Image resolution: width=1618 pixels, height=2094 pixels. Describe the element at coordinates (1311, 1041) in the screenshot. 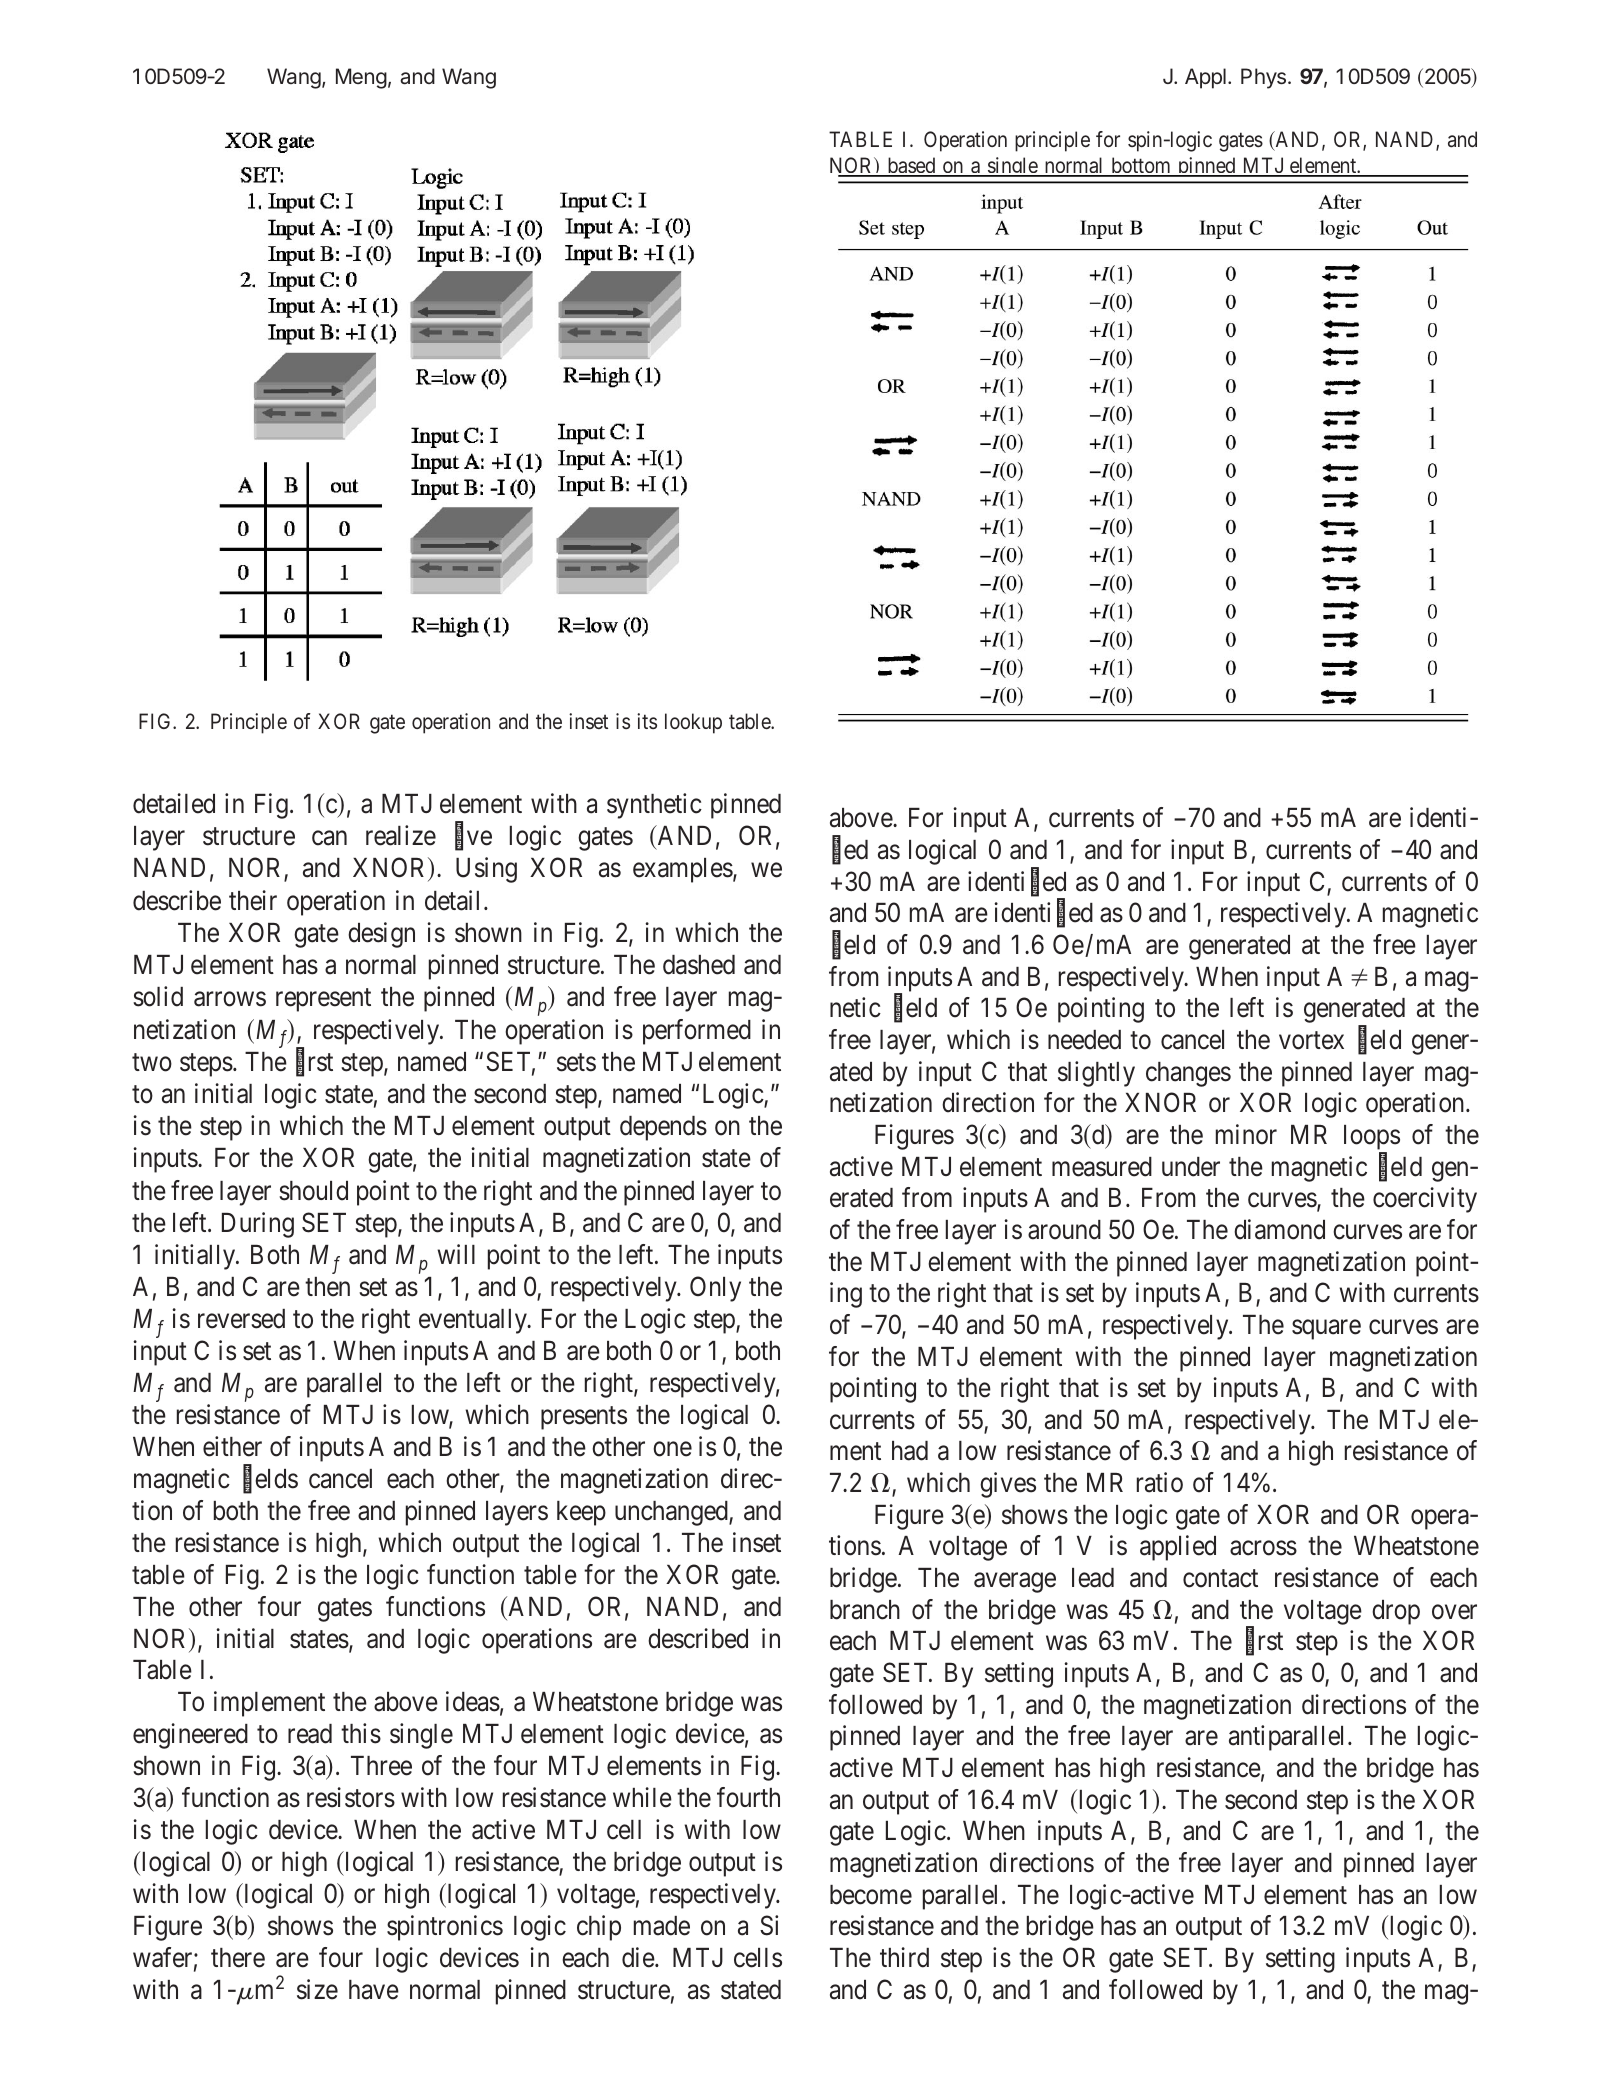

I see `vortex` at that location.
